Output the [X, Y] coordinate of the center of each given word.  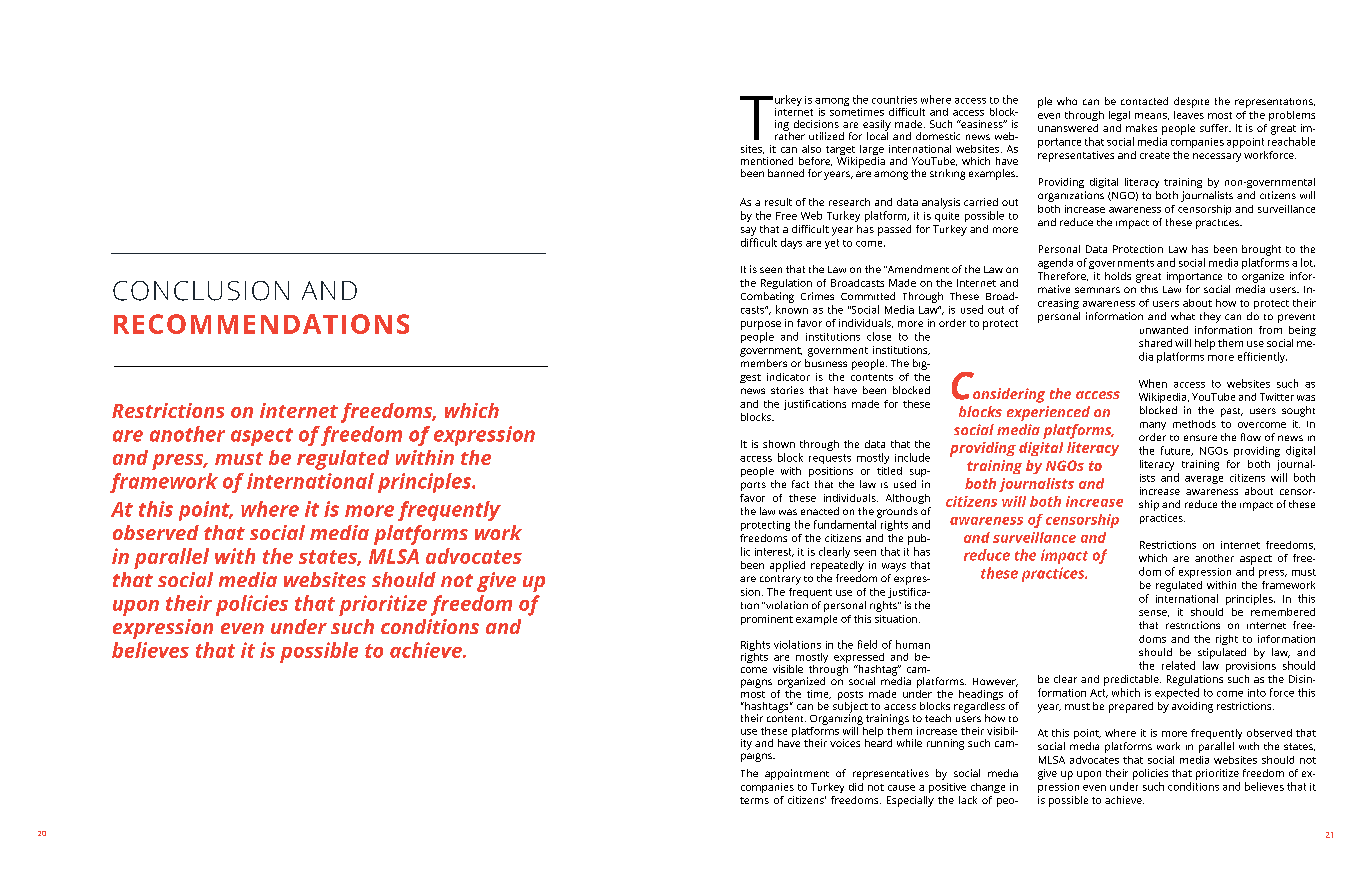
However [995, 682]
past [1232, 412]
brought [1261, 250]
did [856, 787]
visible [788, 669]
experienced [1048, 413]
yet [832, 244]
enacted [820, 511]
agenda [1055, 263]
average [1204, 480]
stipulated [1222, 653]
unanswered [1068, 128]
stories [787, 390]
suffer [1215, 128]
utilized [826, 136]
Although [908, 499]
